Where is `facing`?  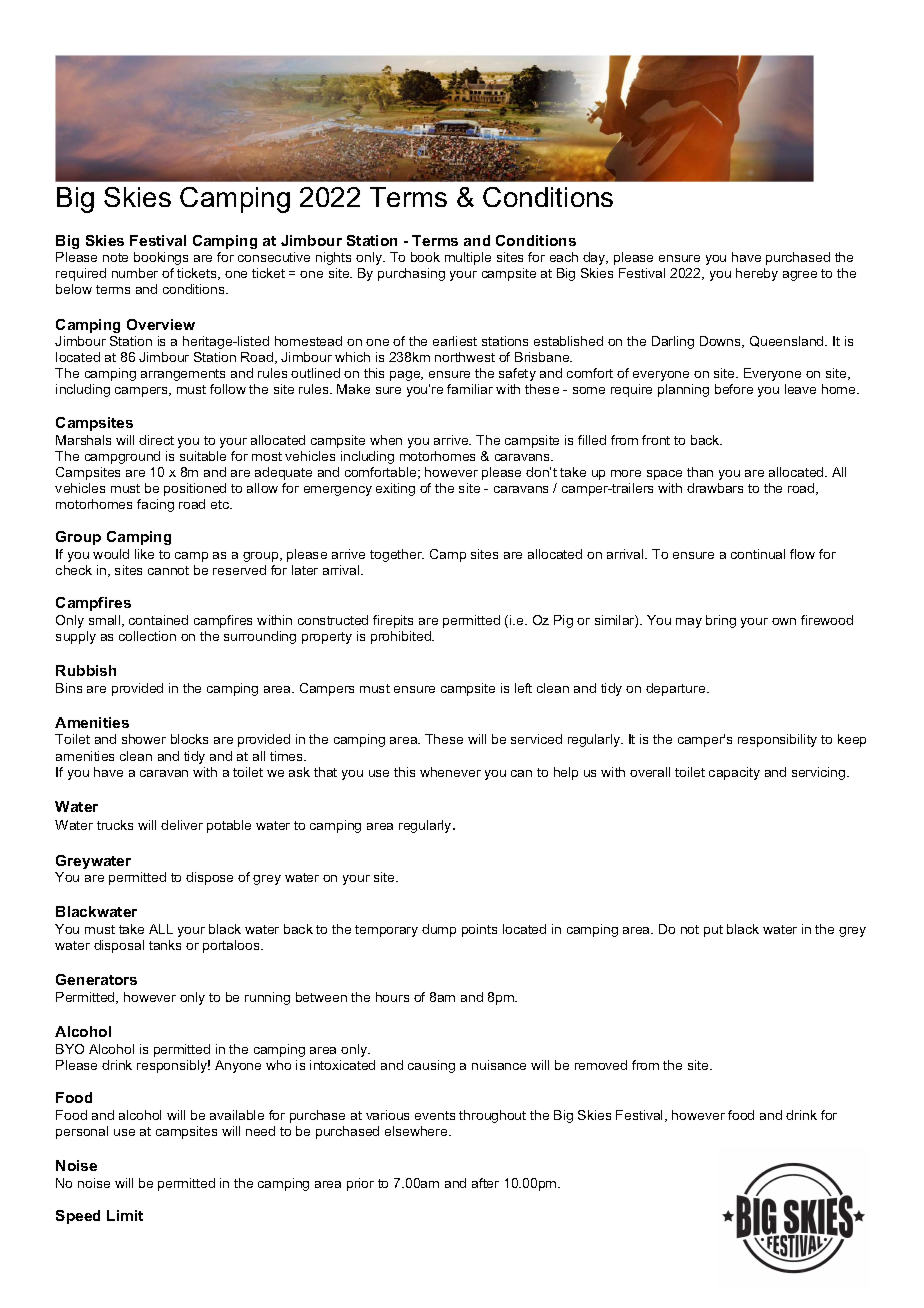 facing is located at coordinates (155, 505).
